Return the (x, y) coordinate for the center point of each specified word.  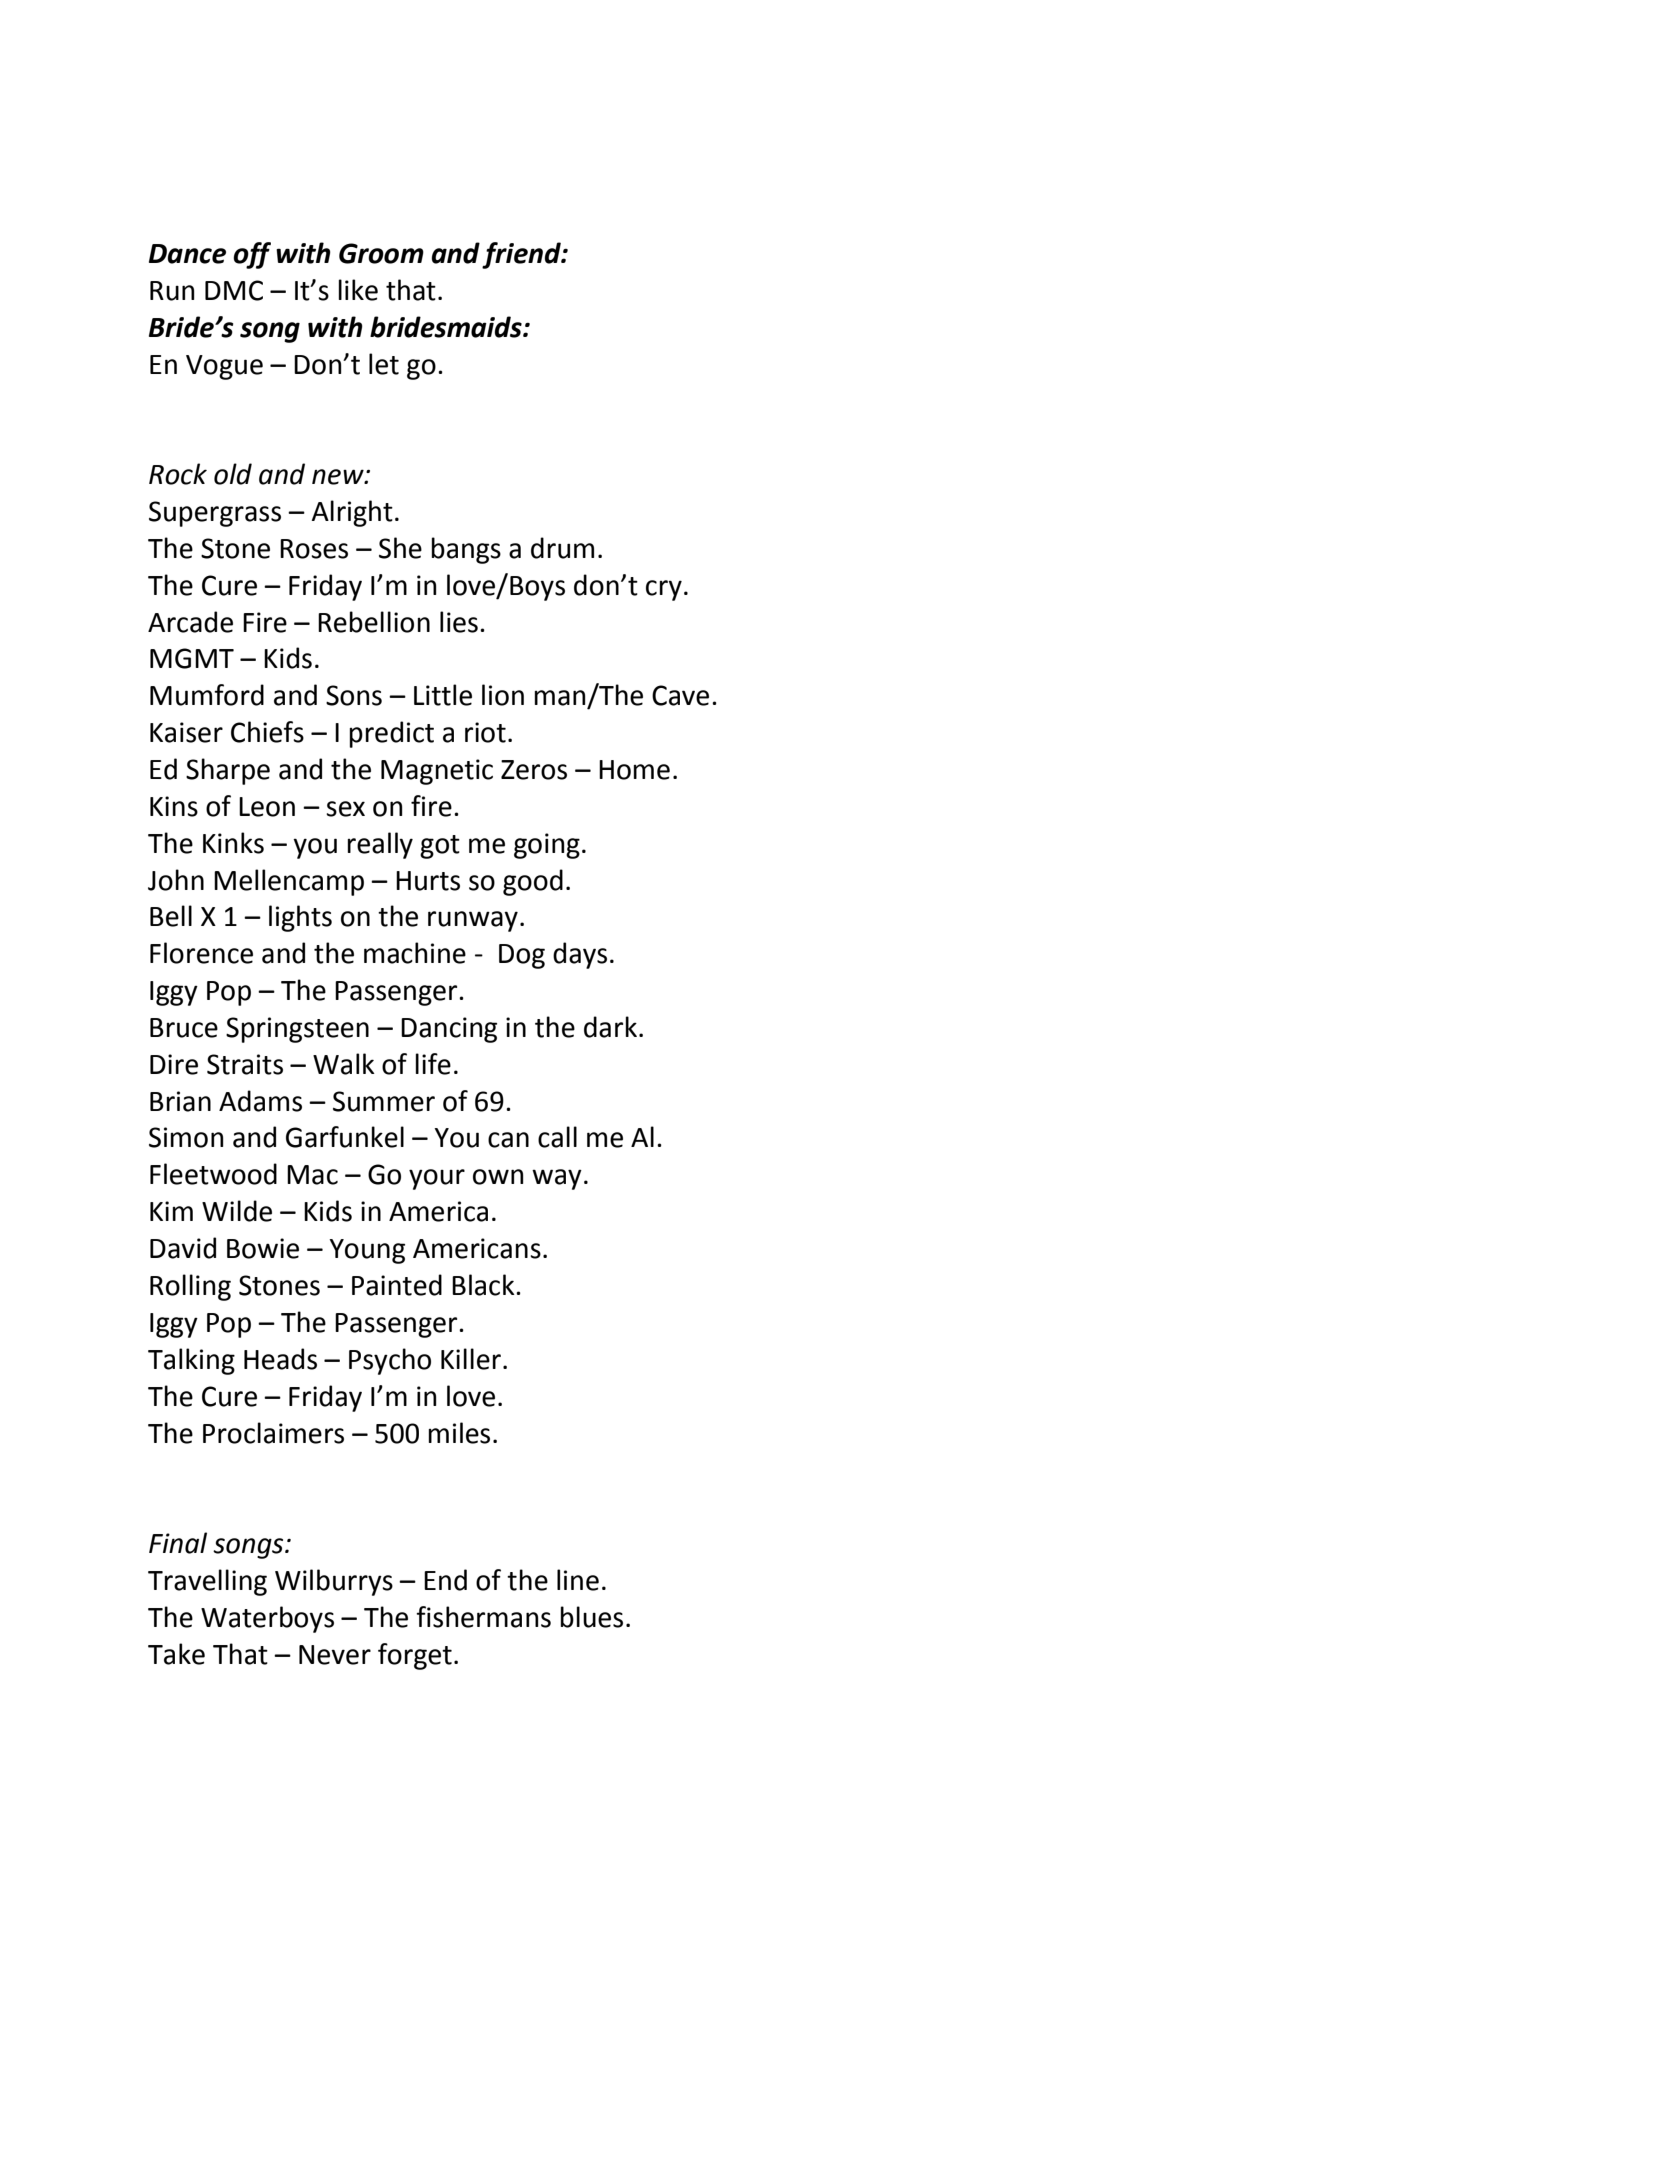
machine (415, 953)
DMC (234, 290)
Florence (201, 953)
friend (522, 255)
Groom (381, 253)
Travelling (207, 1582)
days (580, 955)
